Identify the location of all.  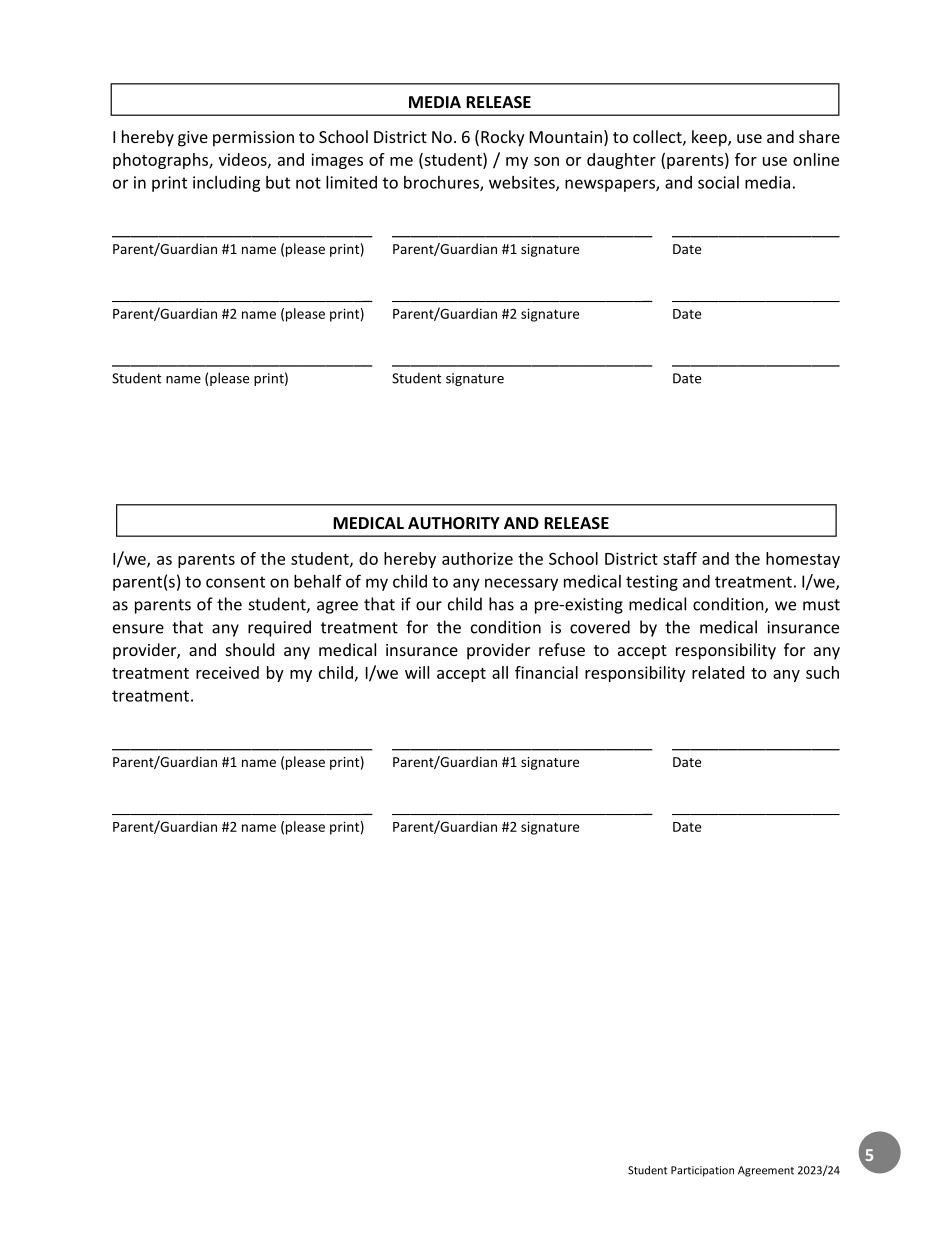
(500, 672).
